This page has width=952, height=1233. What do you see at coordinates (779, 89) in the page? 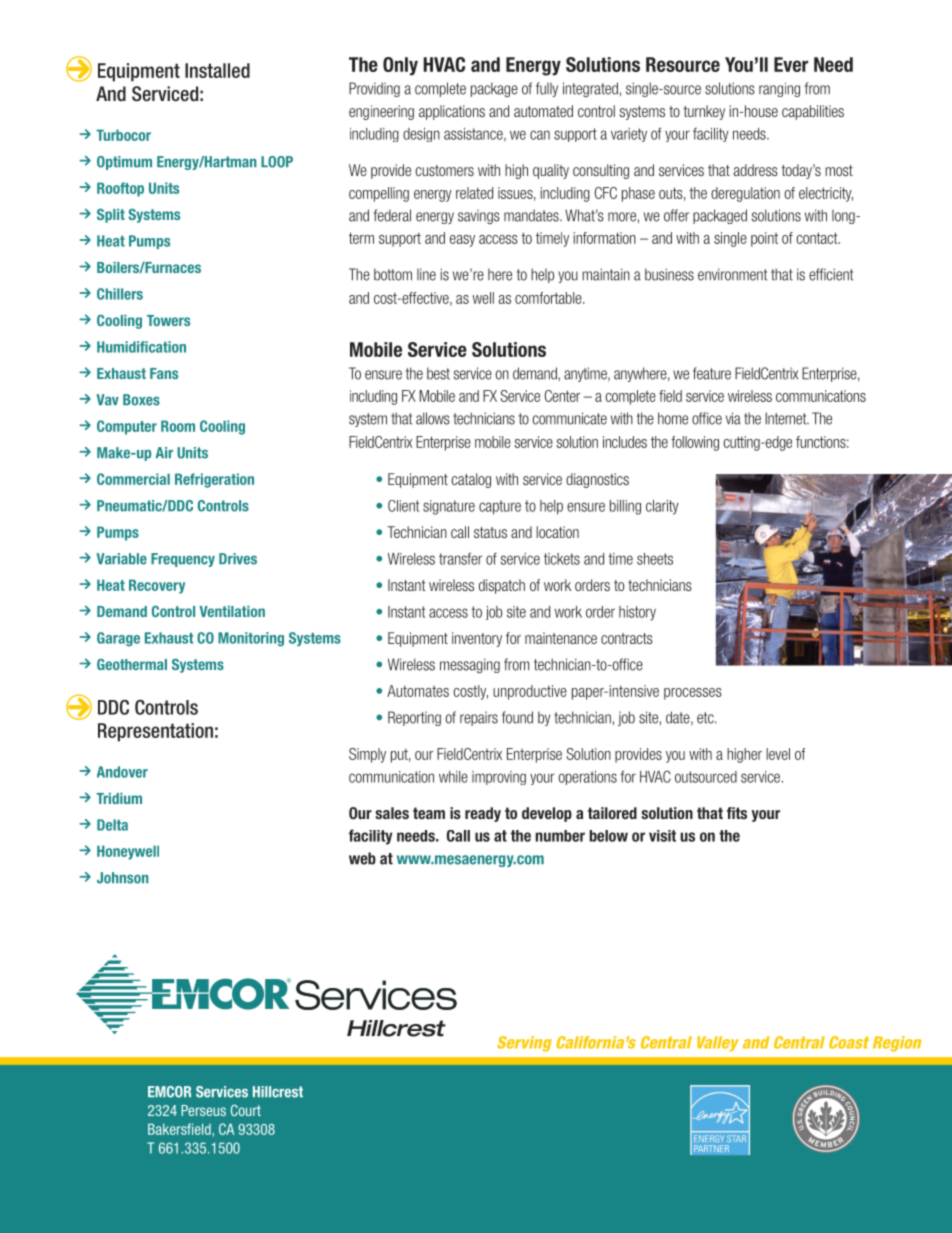
I see `ranging` at bounding box center [779, 89].
